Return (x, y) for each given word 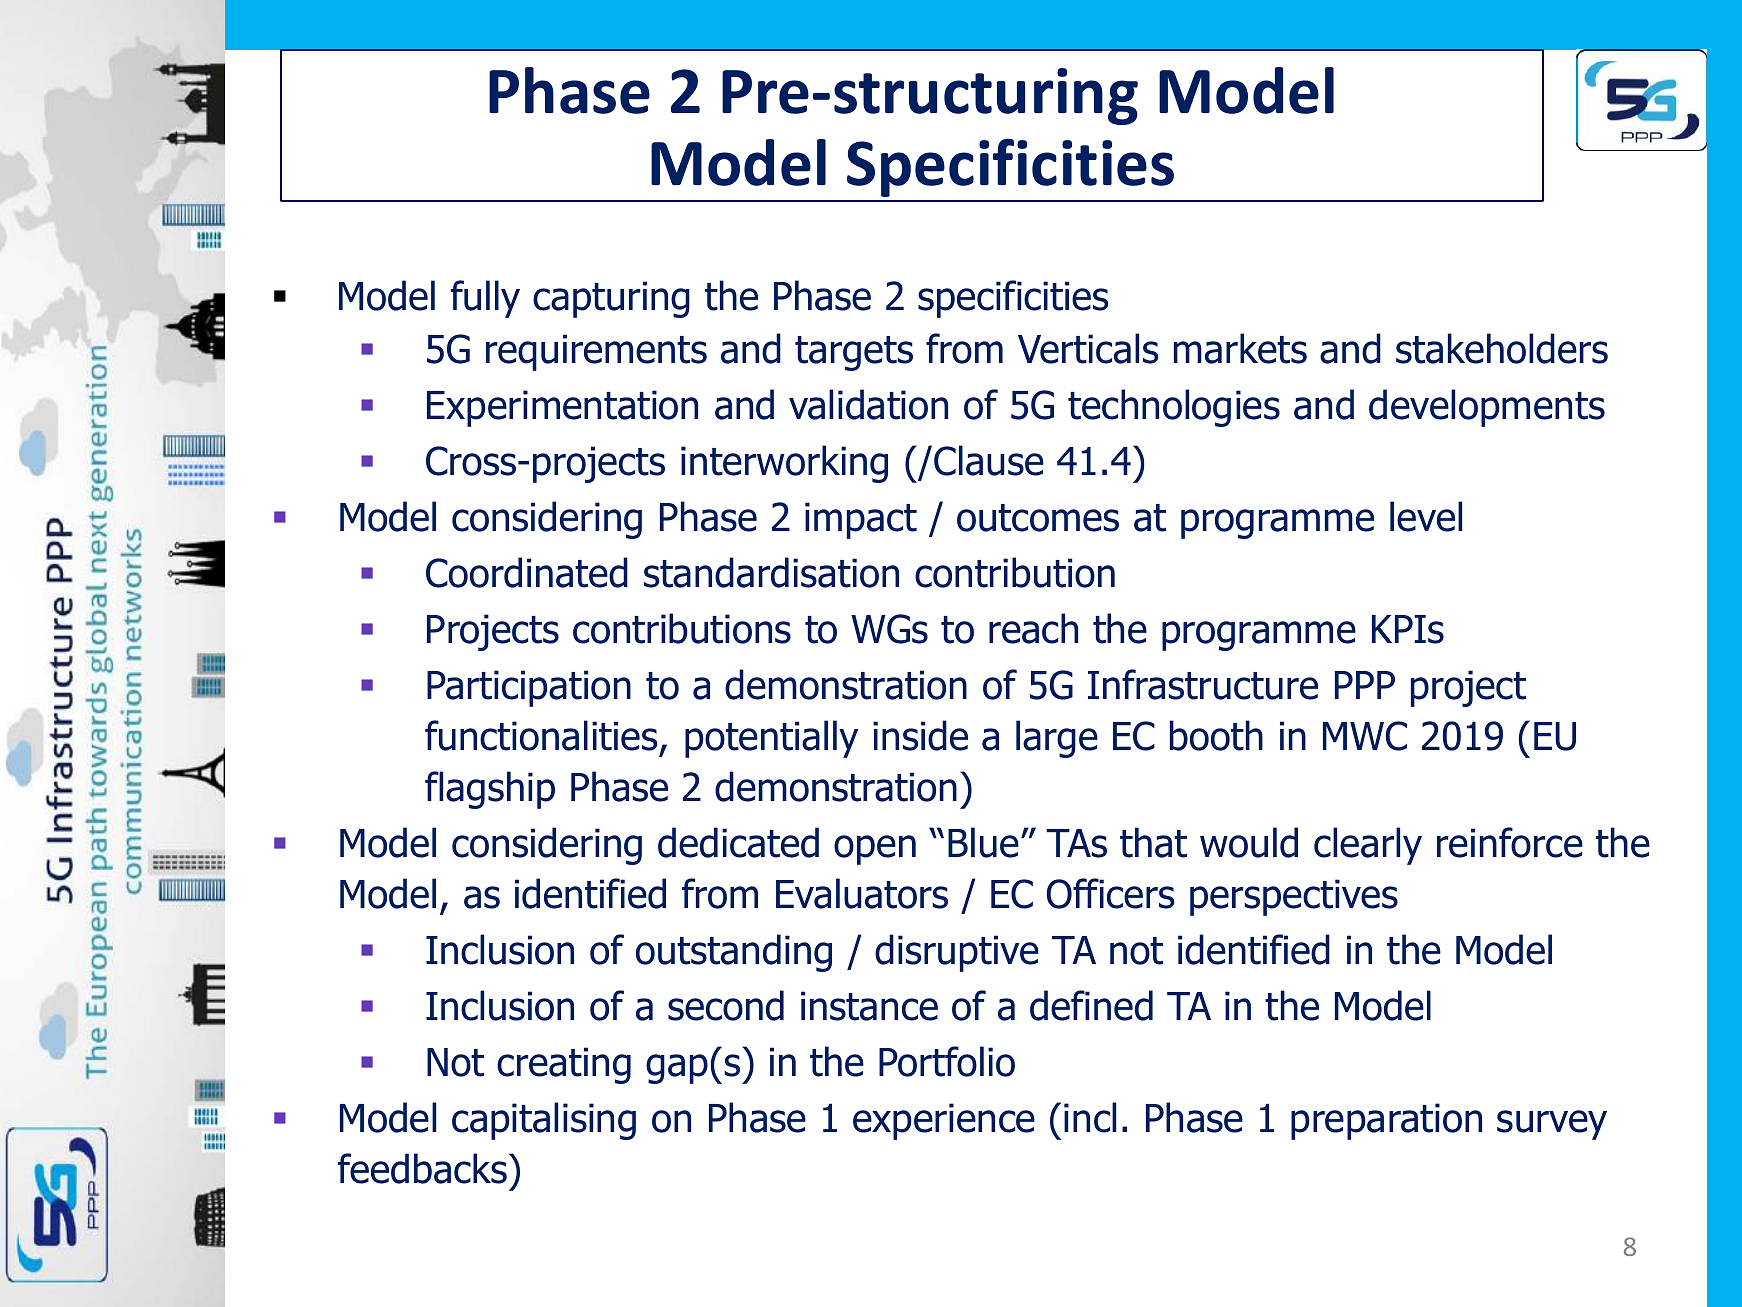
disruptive (957, 953)
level (1426, 516)
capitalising (544, 1121)
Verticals (1088, 348)
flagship (490, 790)
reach (1033, 628)
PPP (1365, 685)
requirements (596, 352)
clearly (1368, 846)
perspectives (1294, 897)
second (726, 1005)
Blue (983, 842)
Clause (989, 460)
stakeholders (1502, 348)
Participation (529, 688)
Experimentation (562, 408)
